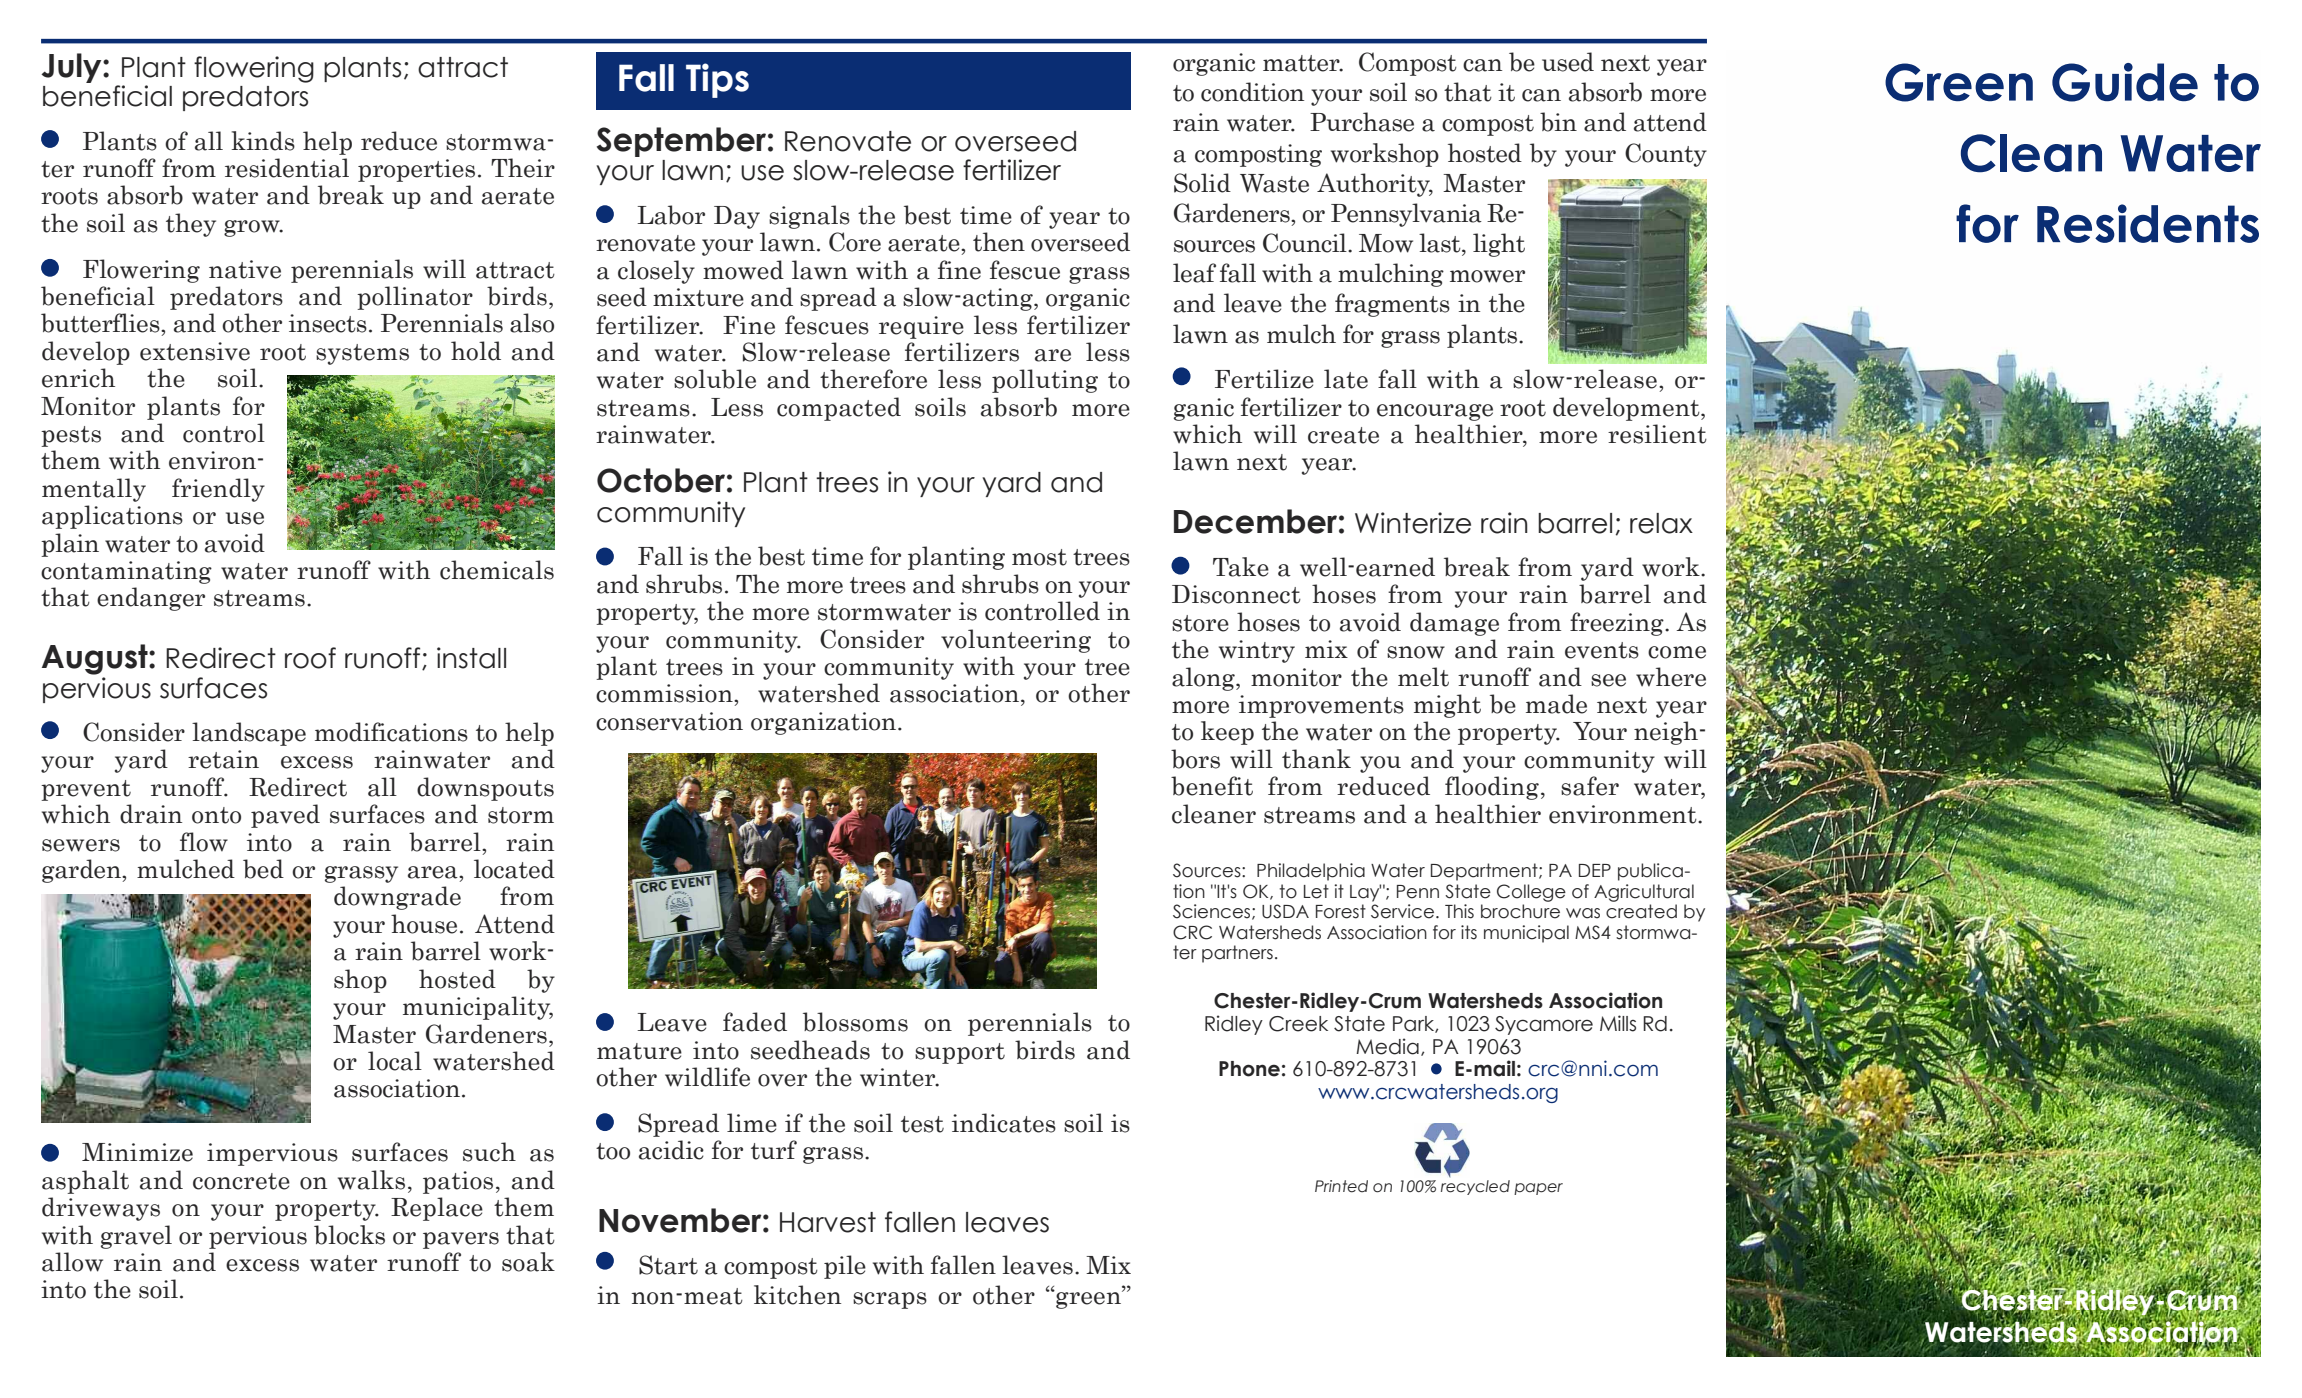 The height and width of the image is (1398, 2302). I want to click on Creek, so click(1298, 1024).
